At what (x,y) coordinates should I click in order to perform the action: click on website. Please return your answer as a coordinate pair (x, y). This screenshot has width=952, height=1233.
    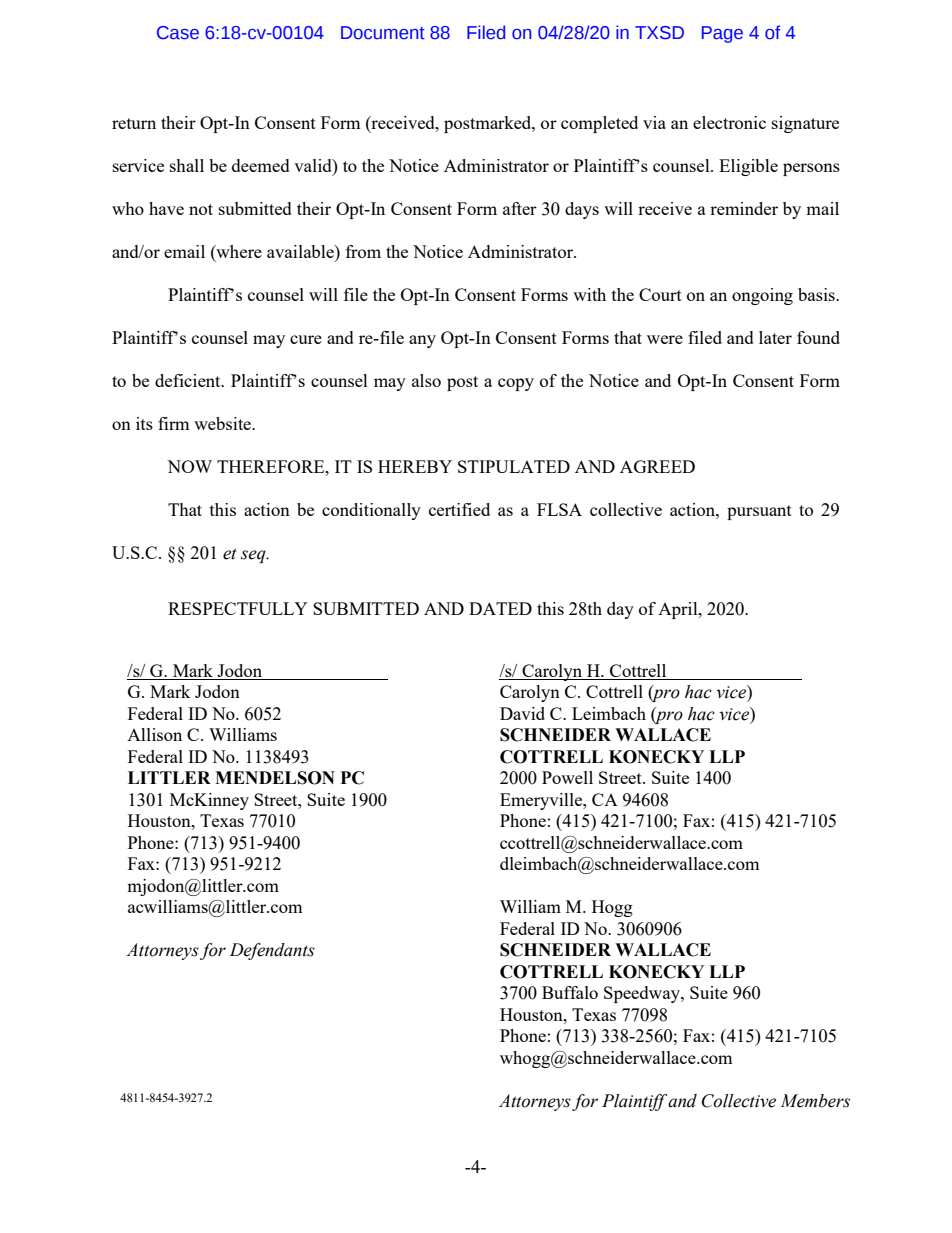
    Looking at the image, I should click on (223, 423).
